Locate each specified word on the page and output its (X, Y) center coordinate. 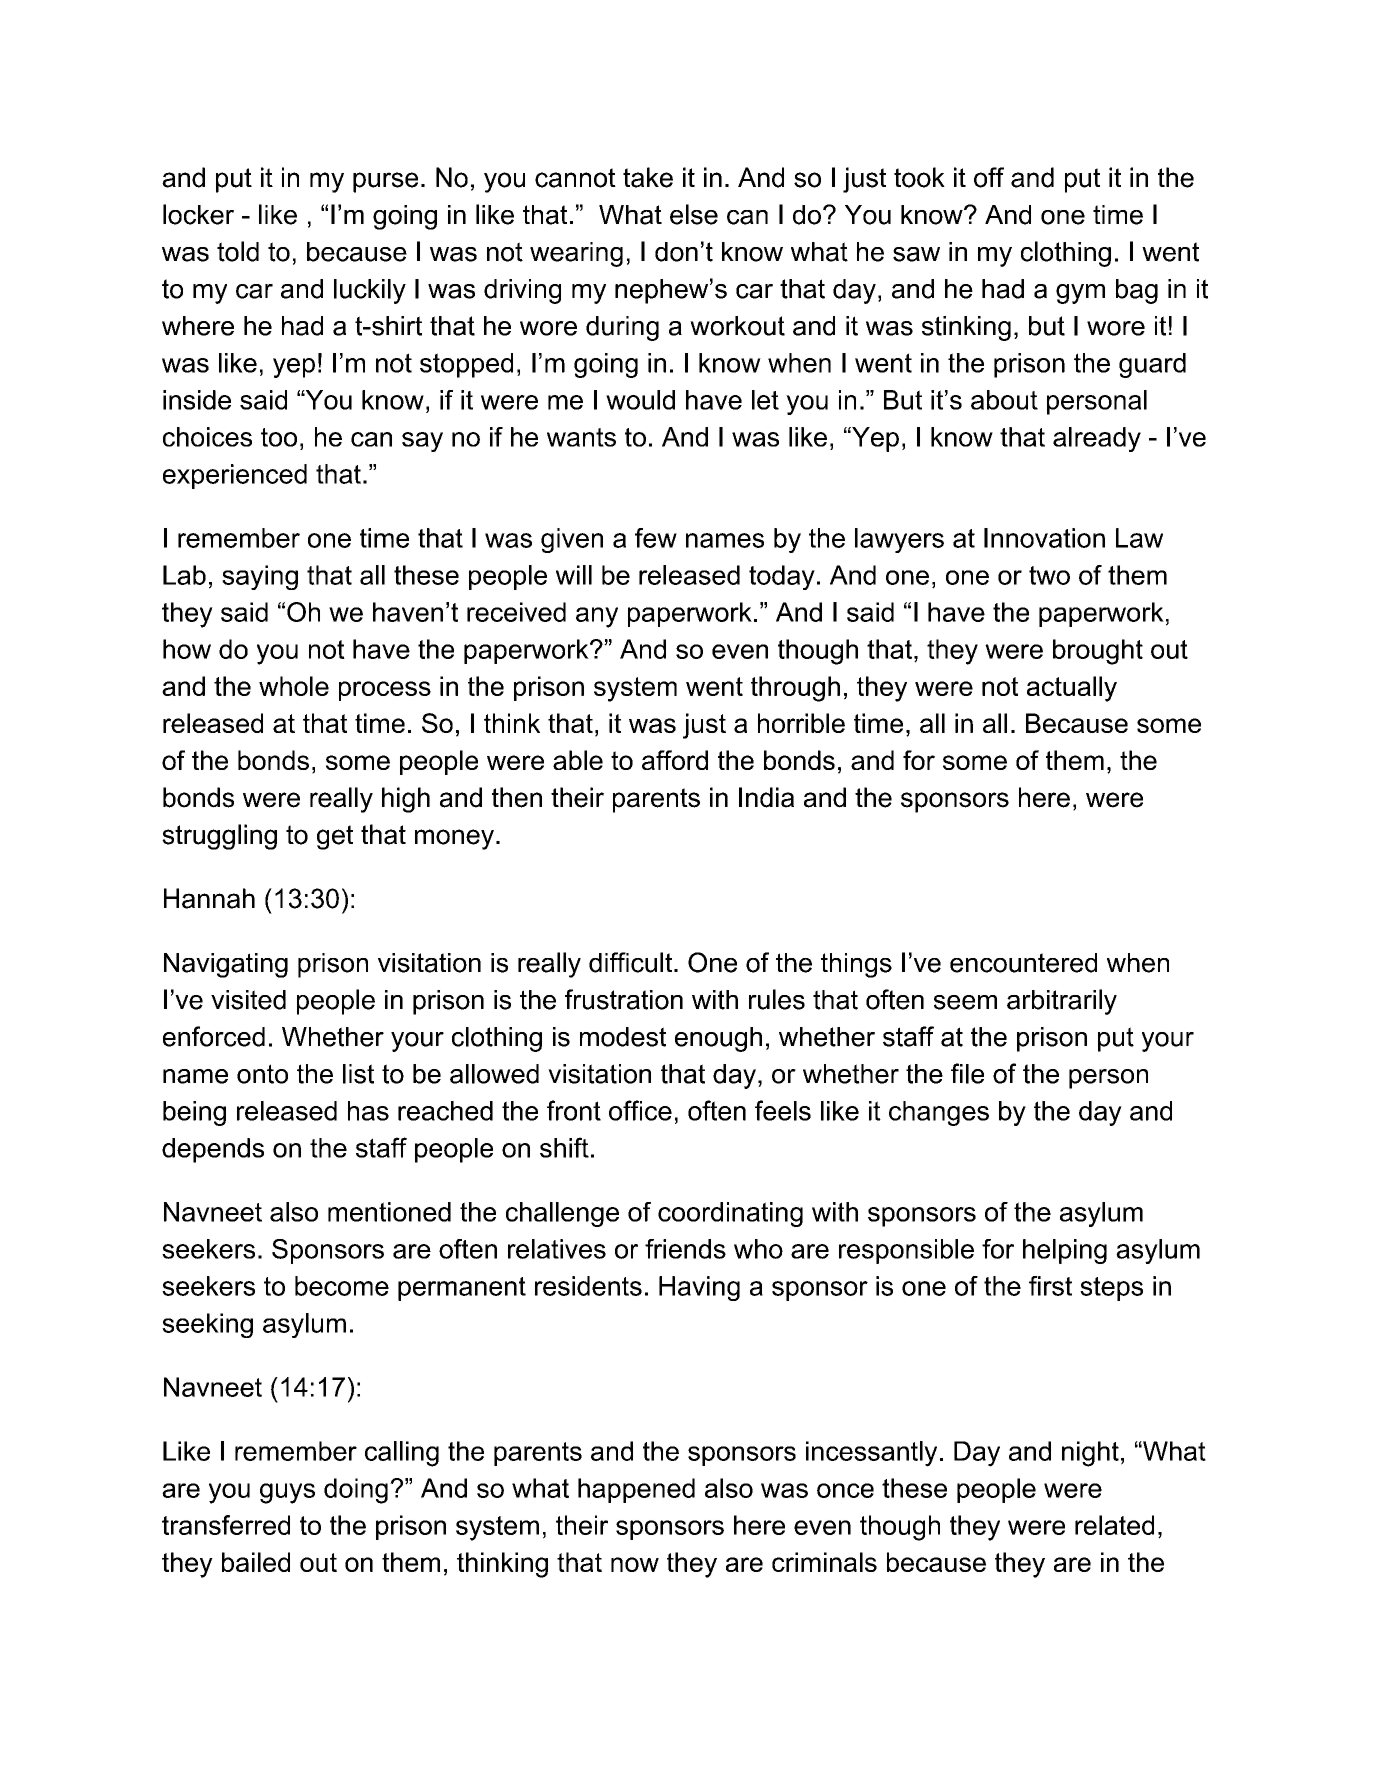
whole (294, 686)
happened (636, 1490)
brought (1098, 652)
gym (1080, 294)
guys (287, 1493)
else (694, 214)
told (238, 251)
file (967, 1073)
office (640, 1110)
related (1114, 1525)
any (597, 617)
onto (262, 1074)
